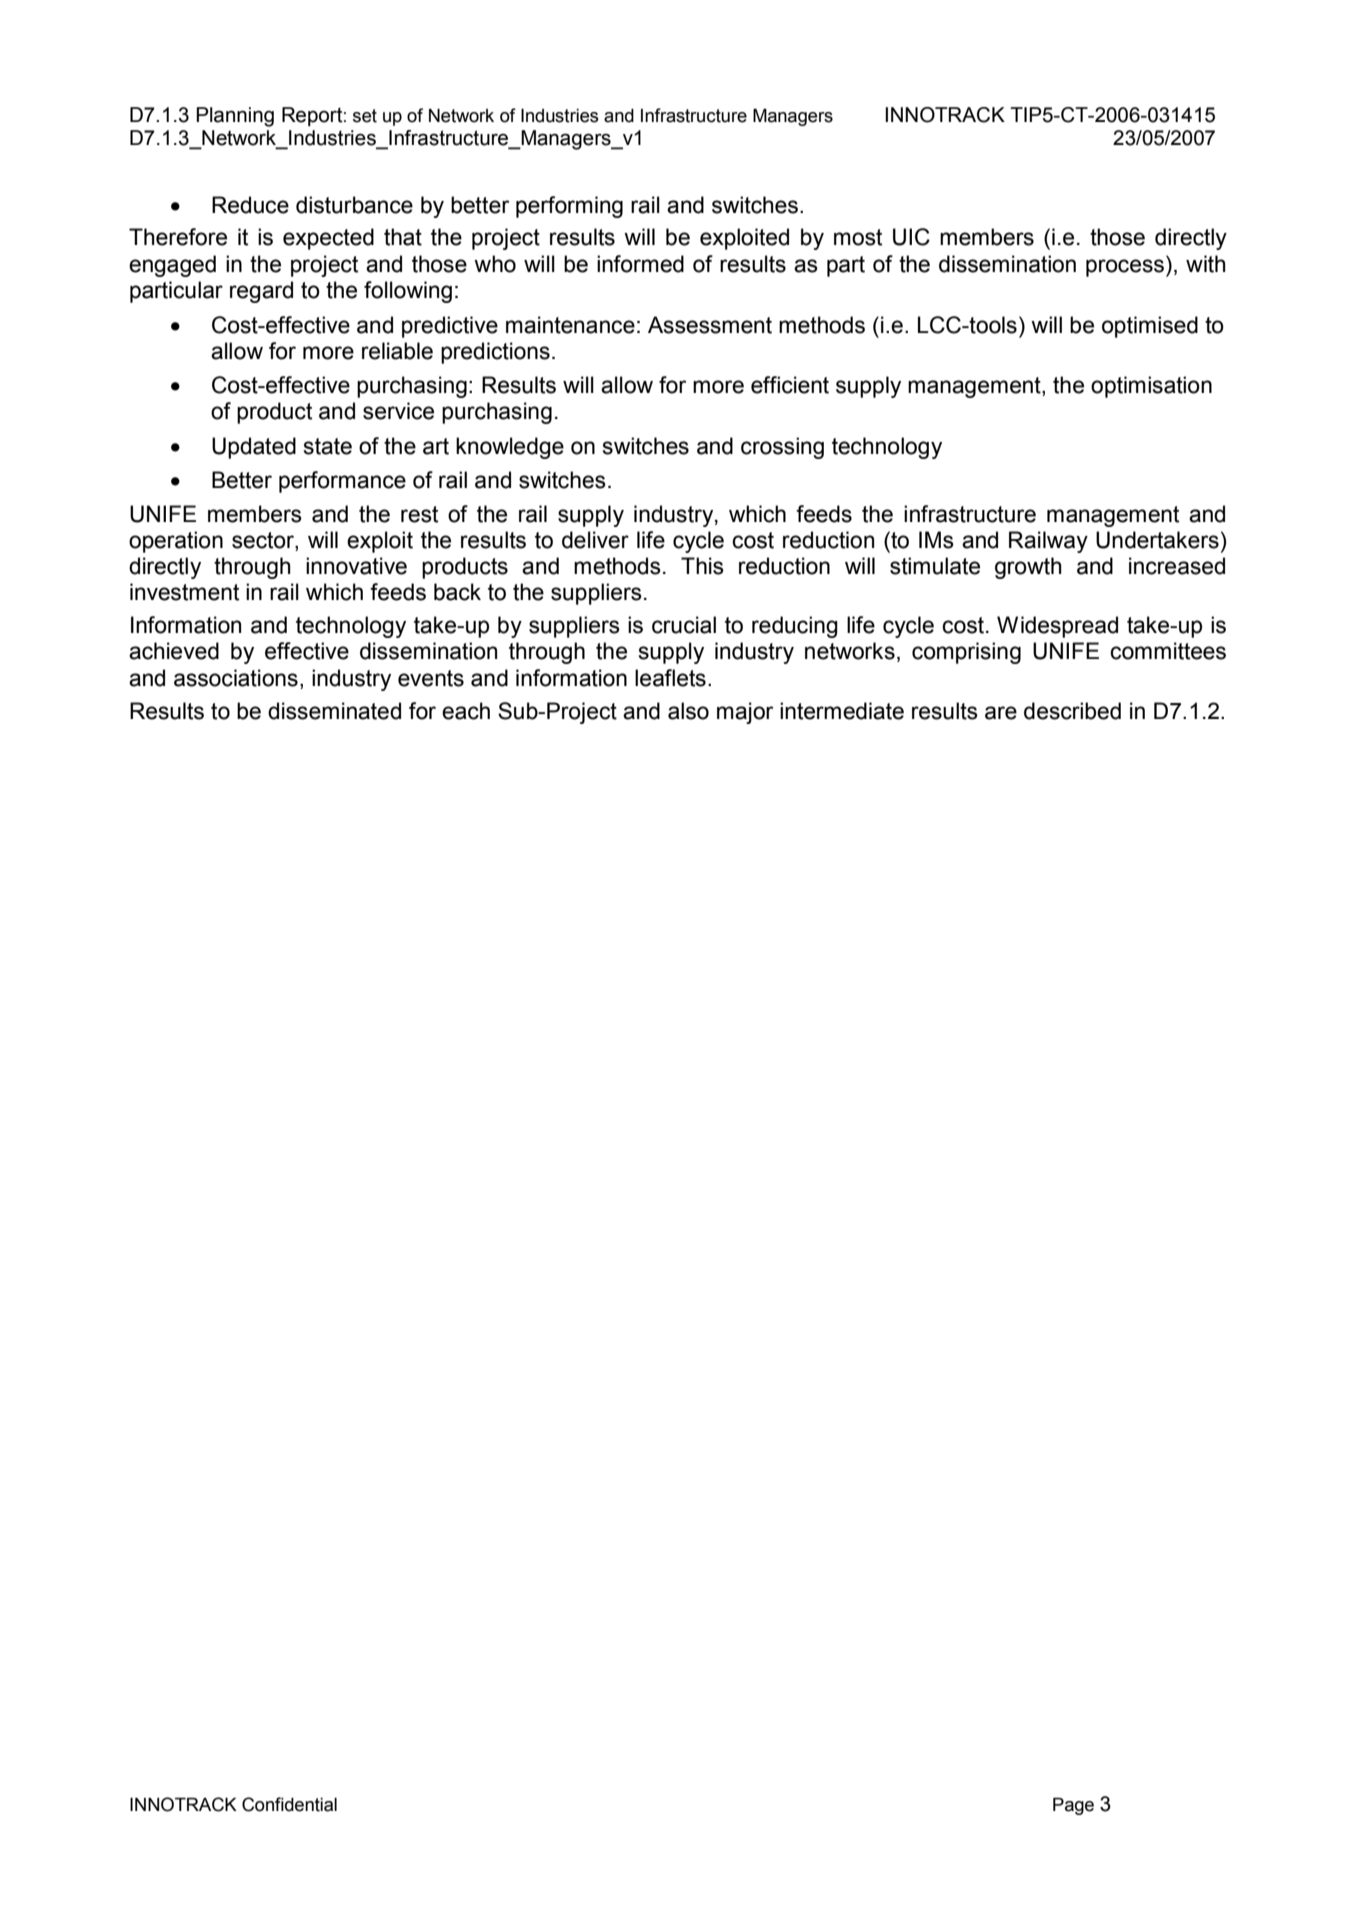 The height and width of the screenshot is (1918, 1356). What do you see at coordinates (1125, 268) in the screenshot?
I see `process` at bounding box center [1125, 268].
